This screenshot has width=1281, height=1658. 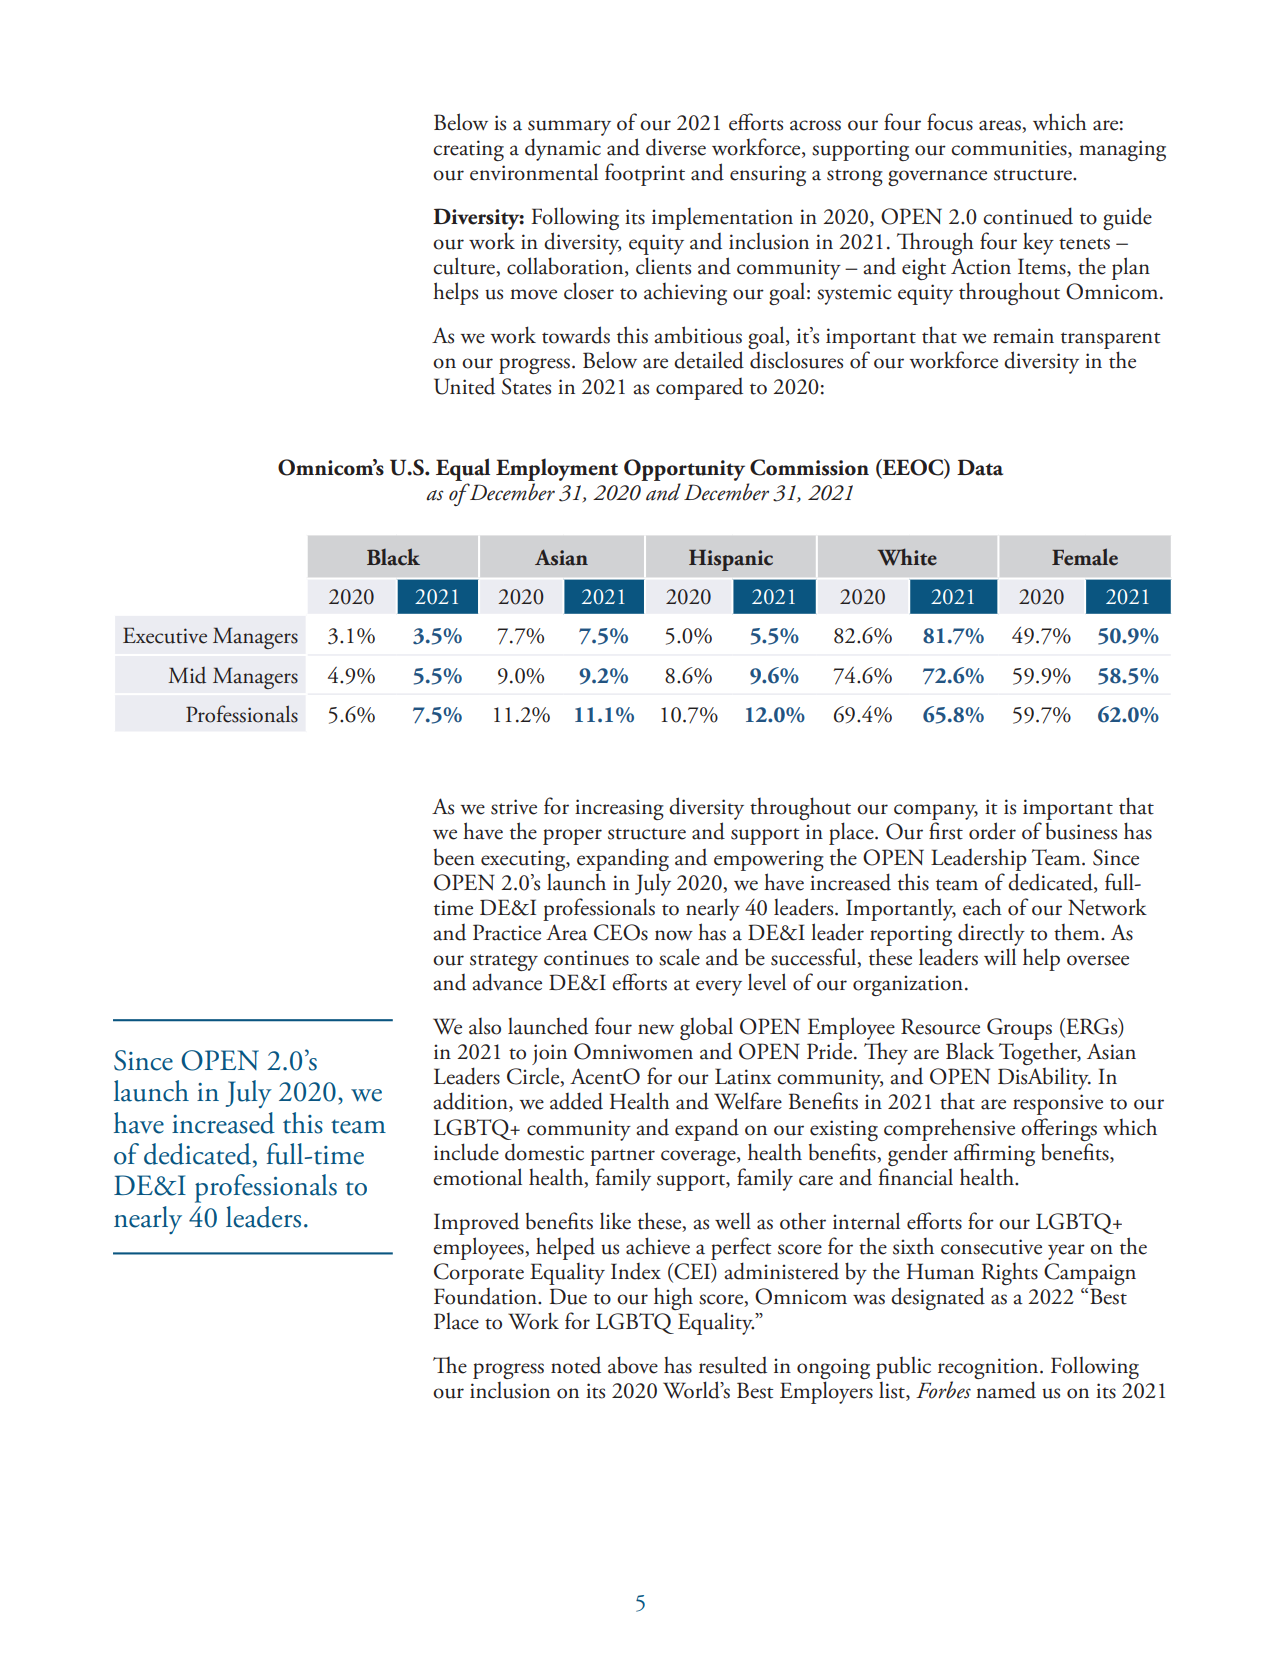 What do you see at coordinates (468, 150) in the screenshot?
I see `creating` at bounding box center [468, 150].
